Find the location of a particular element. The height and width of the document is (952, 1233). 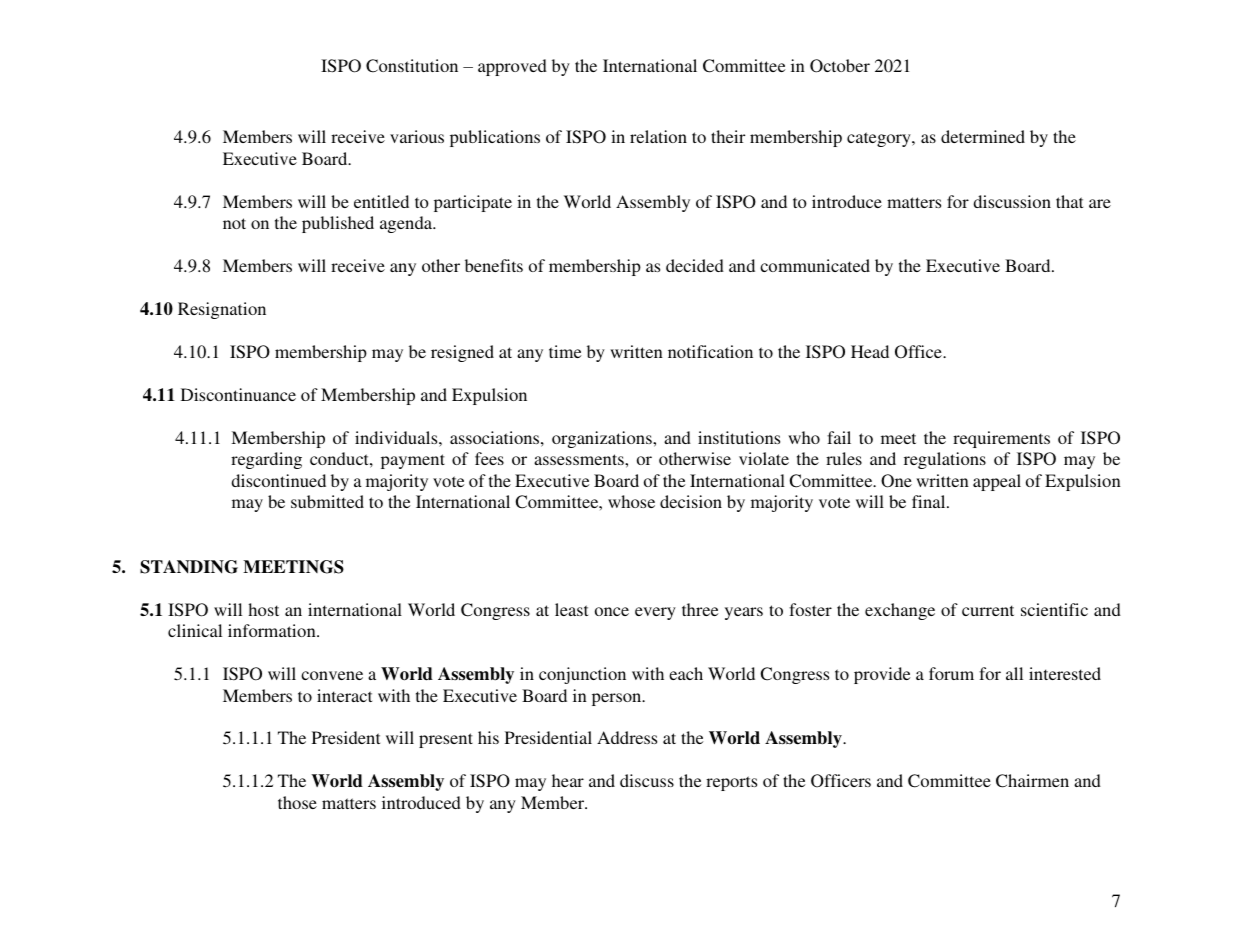

final is located at coordinates (930, 501).
